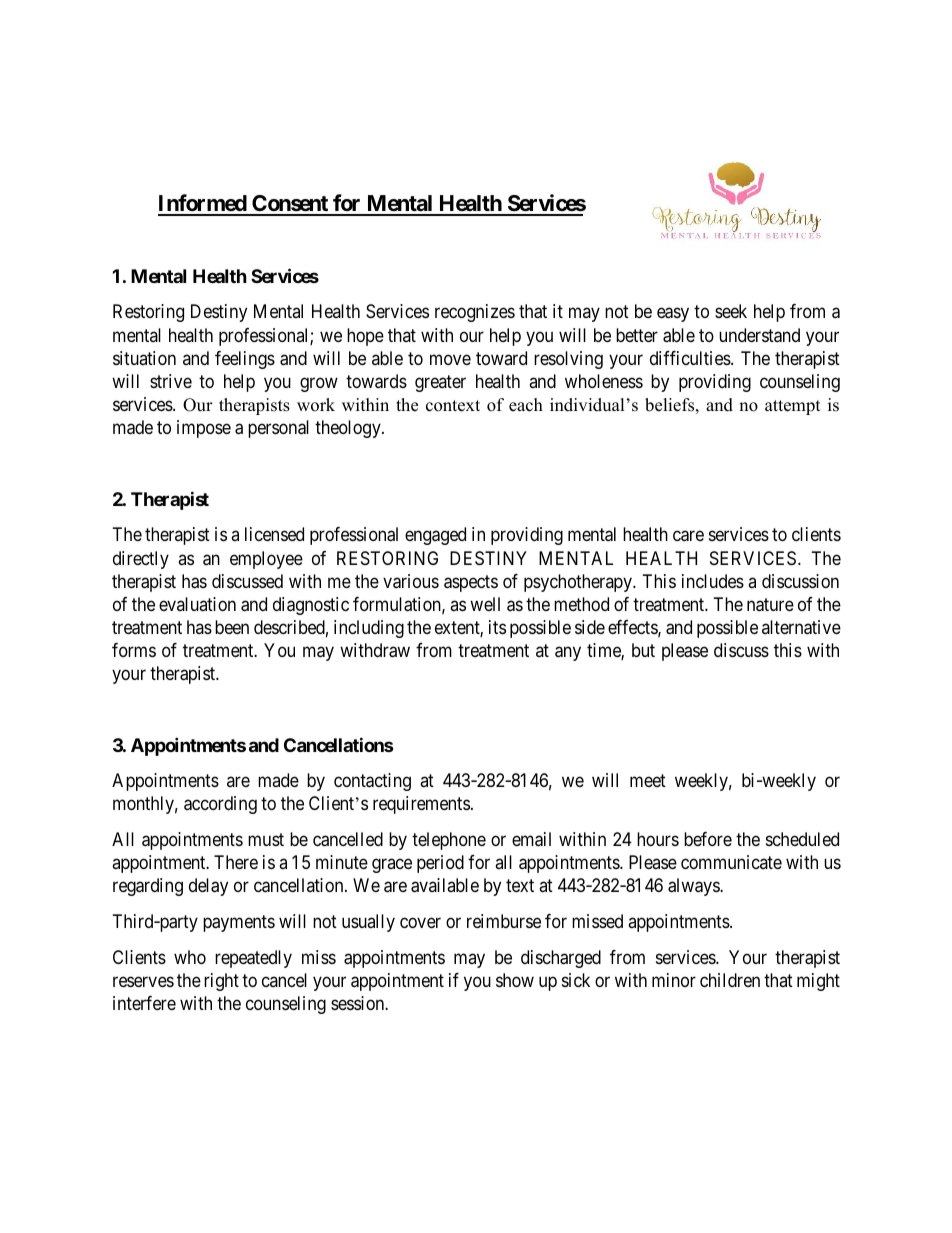 Image resolution: width=952 pixels, height=1233 pixels. I want to click on engaged, so click(435, 536).
